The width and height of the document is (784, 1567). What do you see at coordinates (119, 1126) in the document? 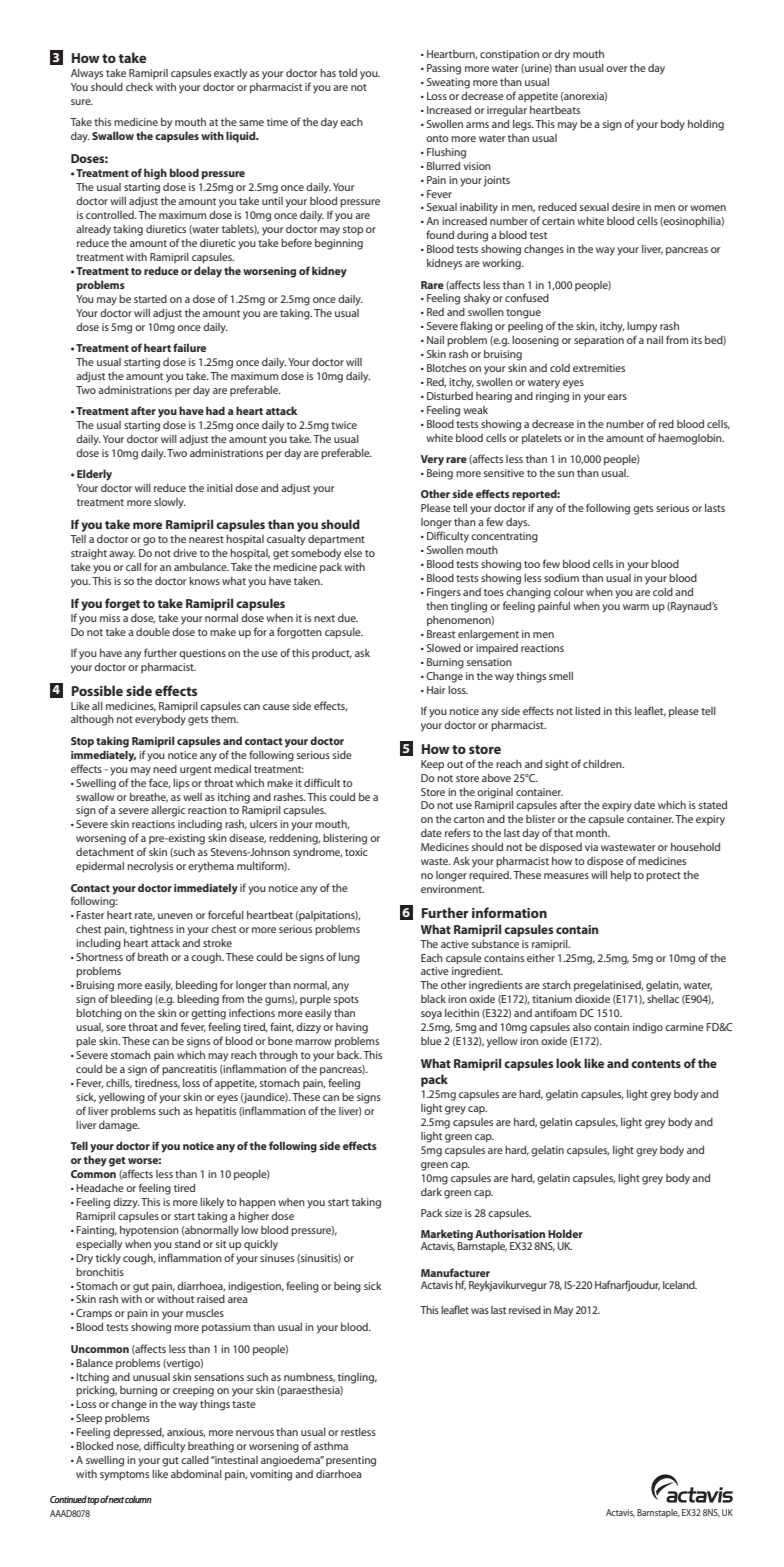
I see `damage` at bounding box center [119, 1126].
